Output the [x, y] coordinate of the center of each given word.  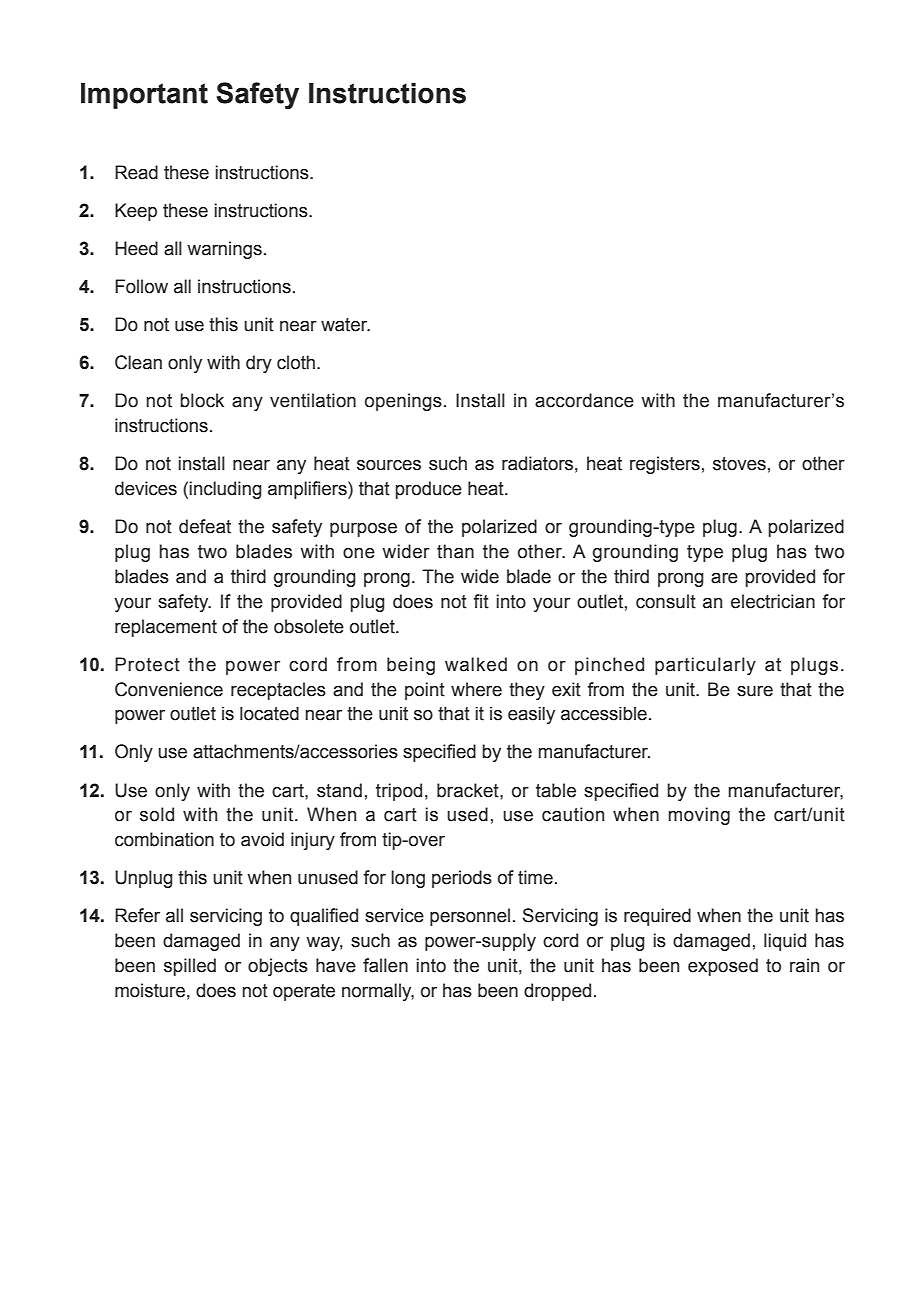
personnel [470, 917]
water [345, 325]
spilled [190, 967]
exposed [723, 967]
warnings [224, 250]
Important [144, 96]
